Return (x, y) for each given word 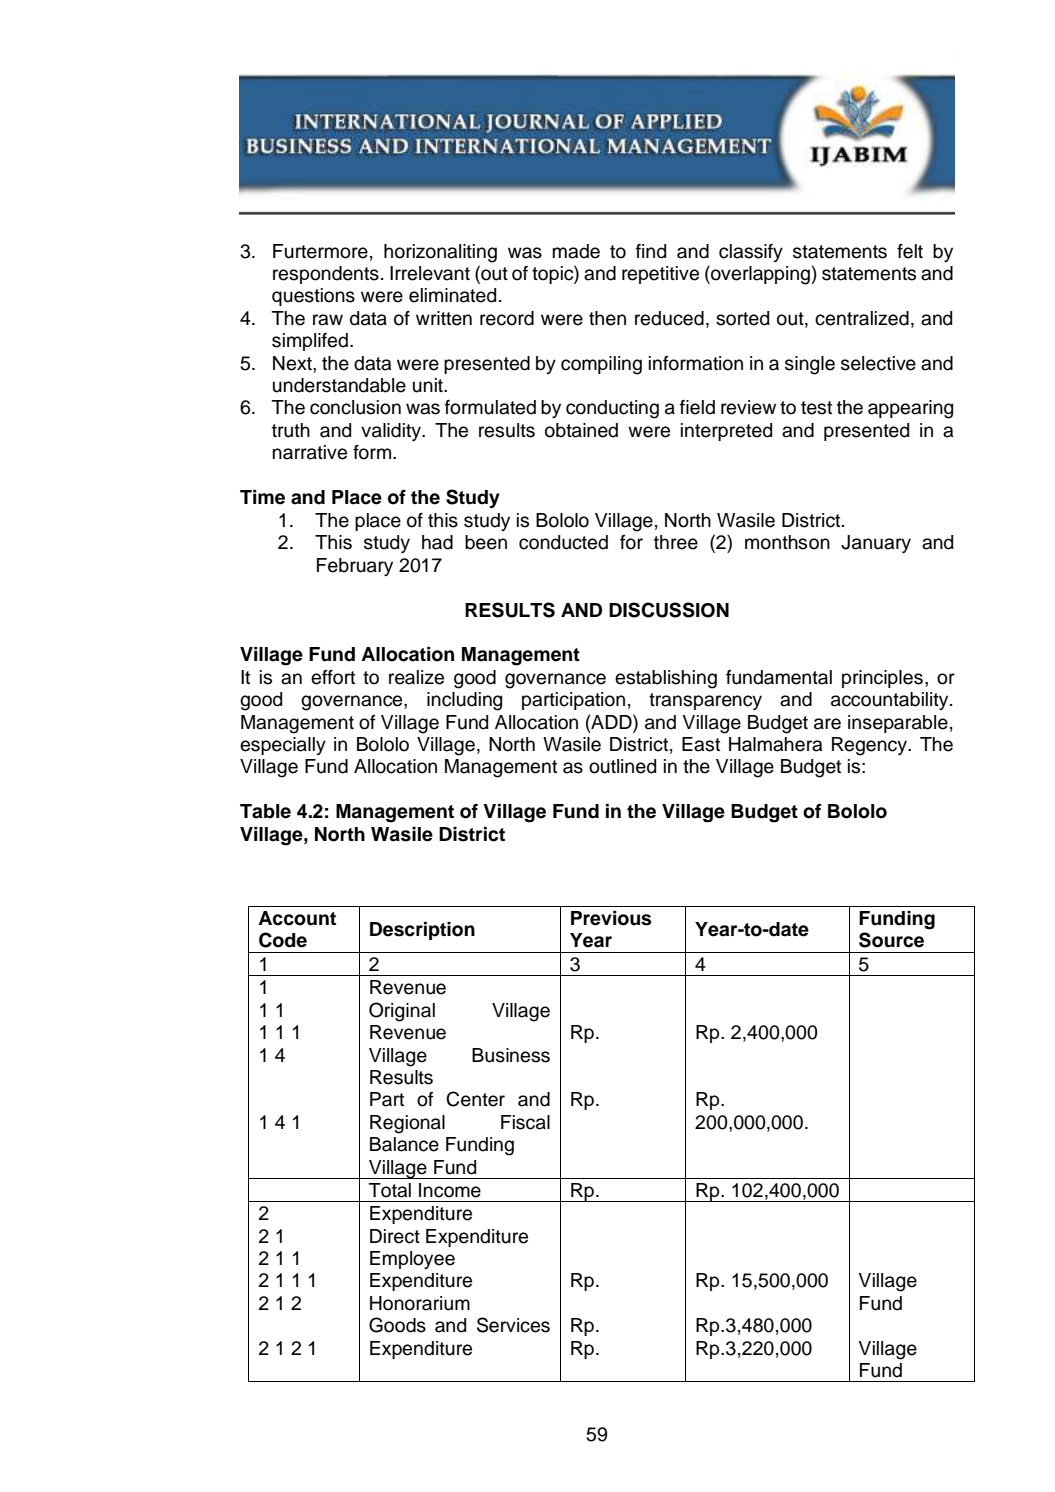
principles (882, 679)
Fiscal (525, 1122)
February (355, 567)
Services (513, 1325)
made (576, 251)
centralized (862, 318)
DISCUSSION (669, 610)
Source (891, 940)
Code (283, 940)
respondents (326, 275)
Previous (611, 918)
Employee (412, 1260)
